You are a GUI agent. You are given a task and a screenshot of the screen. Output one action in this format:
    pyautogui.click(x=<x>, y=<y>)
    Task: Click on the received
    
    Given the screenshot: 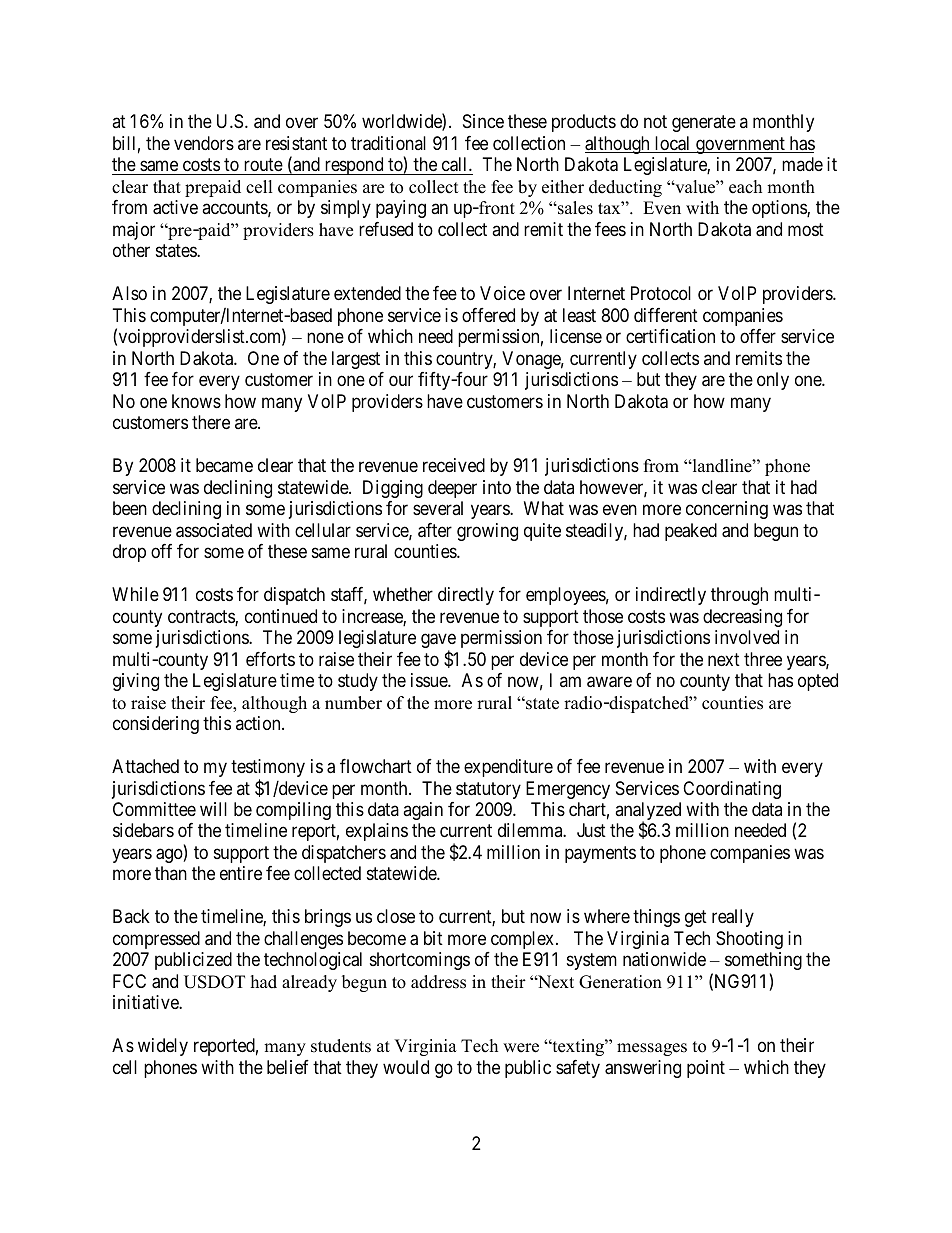 What is the action you would take?
    pyautogui.click(x=454, y=465)
